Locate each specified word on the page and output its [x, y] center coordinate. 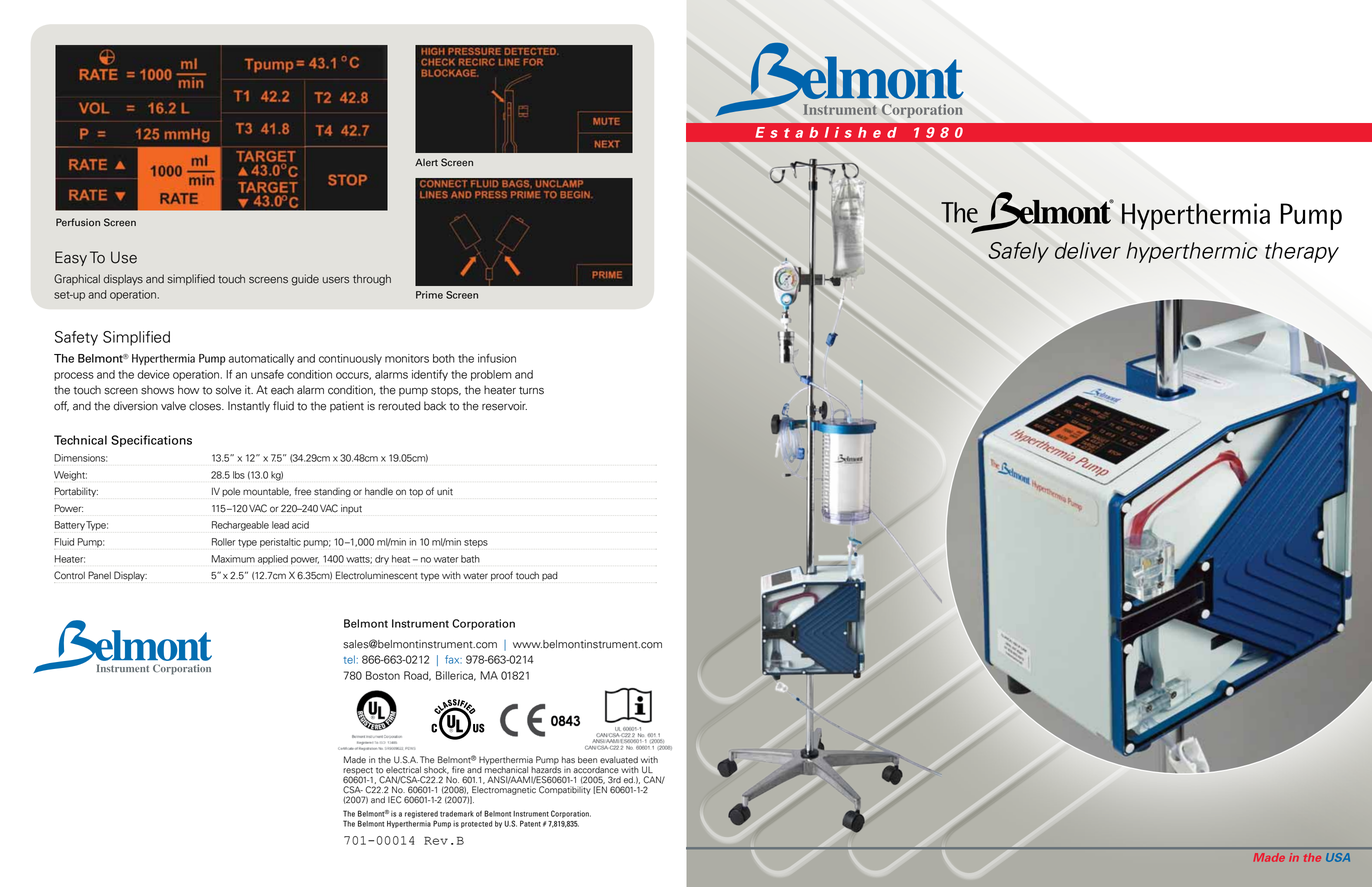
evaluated [619, 760]
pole [231, 492]
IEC [394, 800]
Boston [383, 675]
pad [550, 576]
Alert [426, 163]
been [587, 760]
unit [445, 491]
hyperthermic [1192, 252]
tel [349, 659]
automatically [261, 359]
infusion [497, 358]
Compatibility [565, 790]
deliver [1088, 250]
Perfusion [78, 222]
